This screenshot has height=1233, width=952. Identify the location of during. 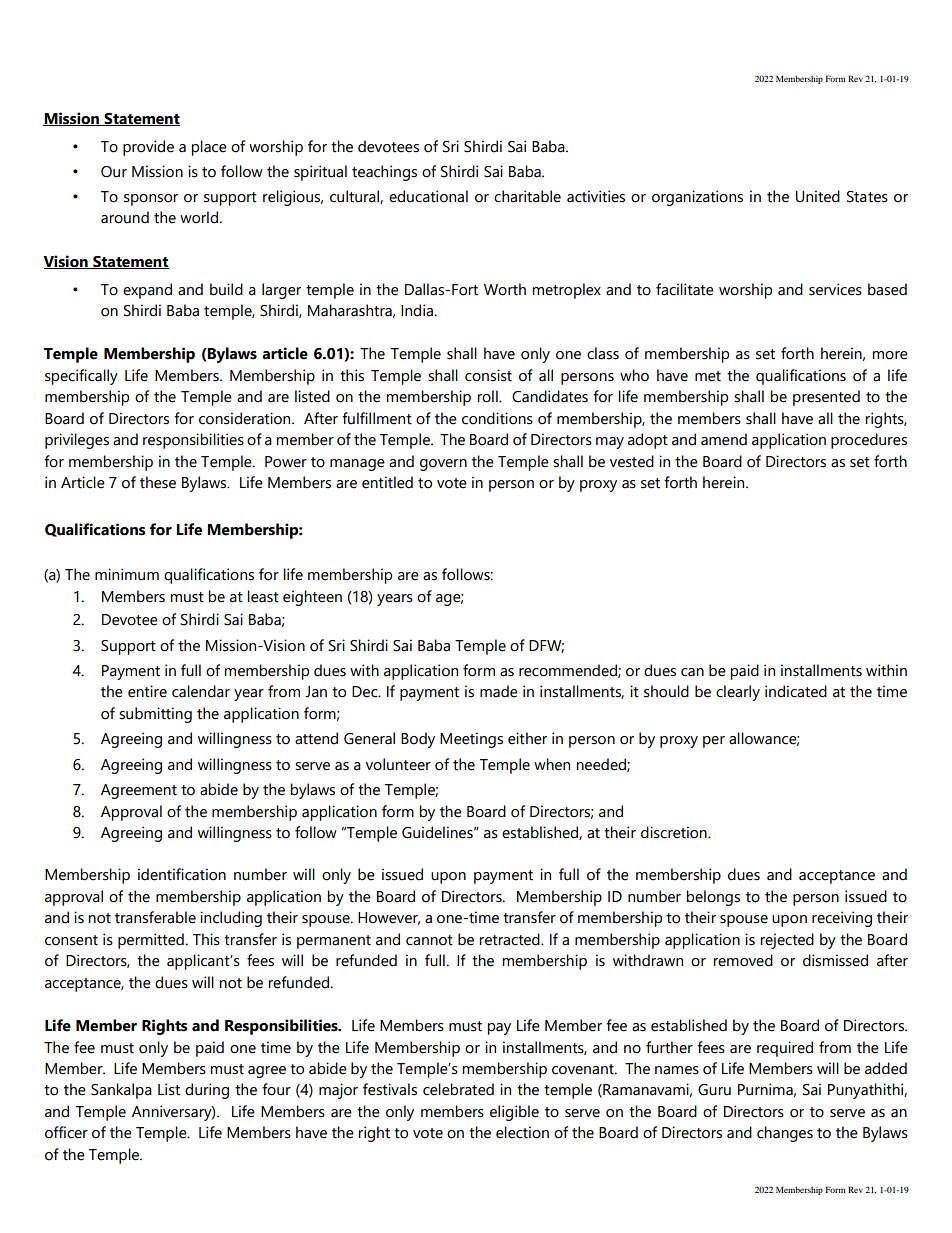
(207, 1091).
